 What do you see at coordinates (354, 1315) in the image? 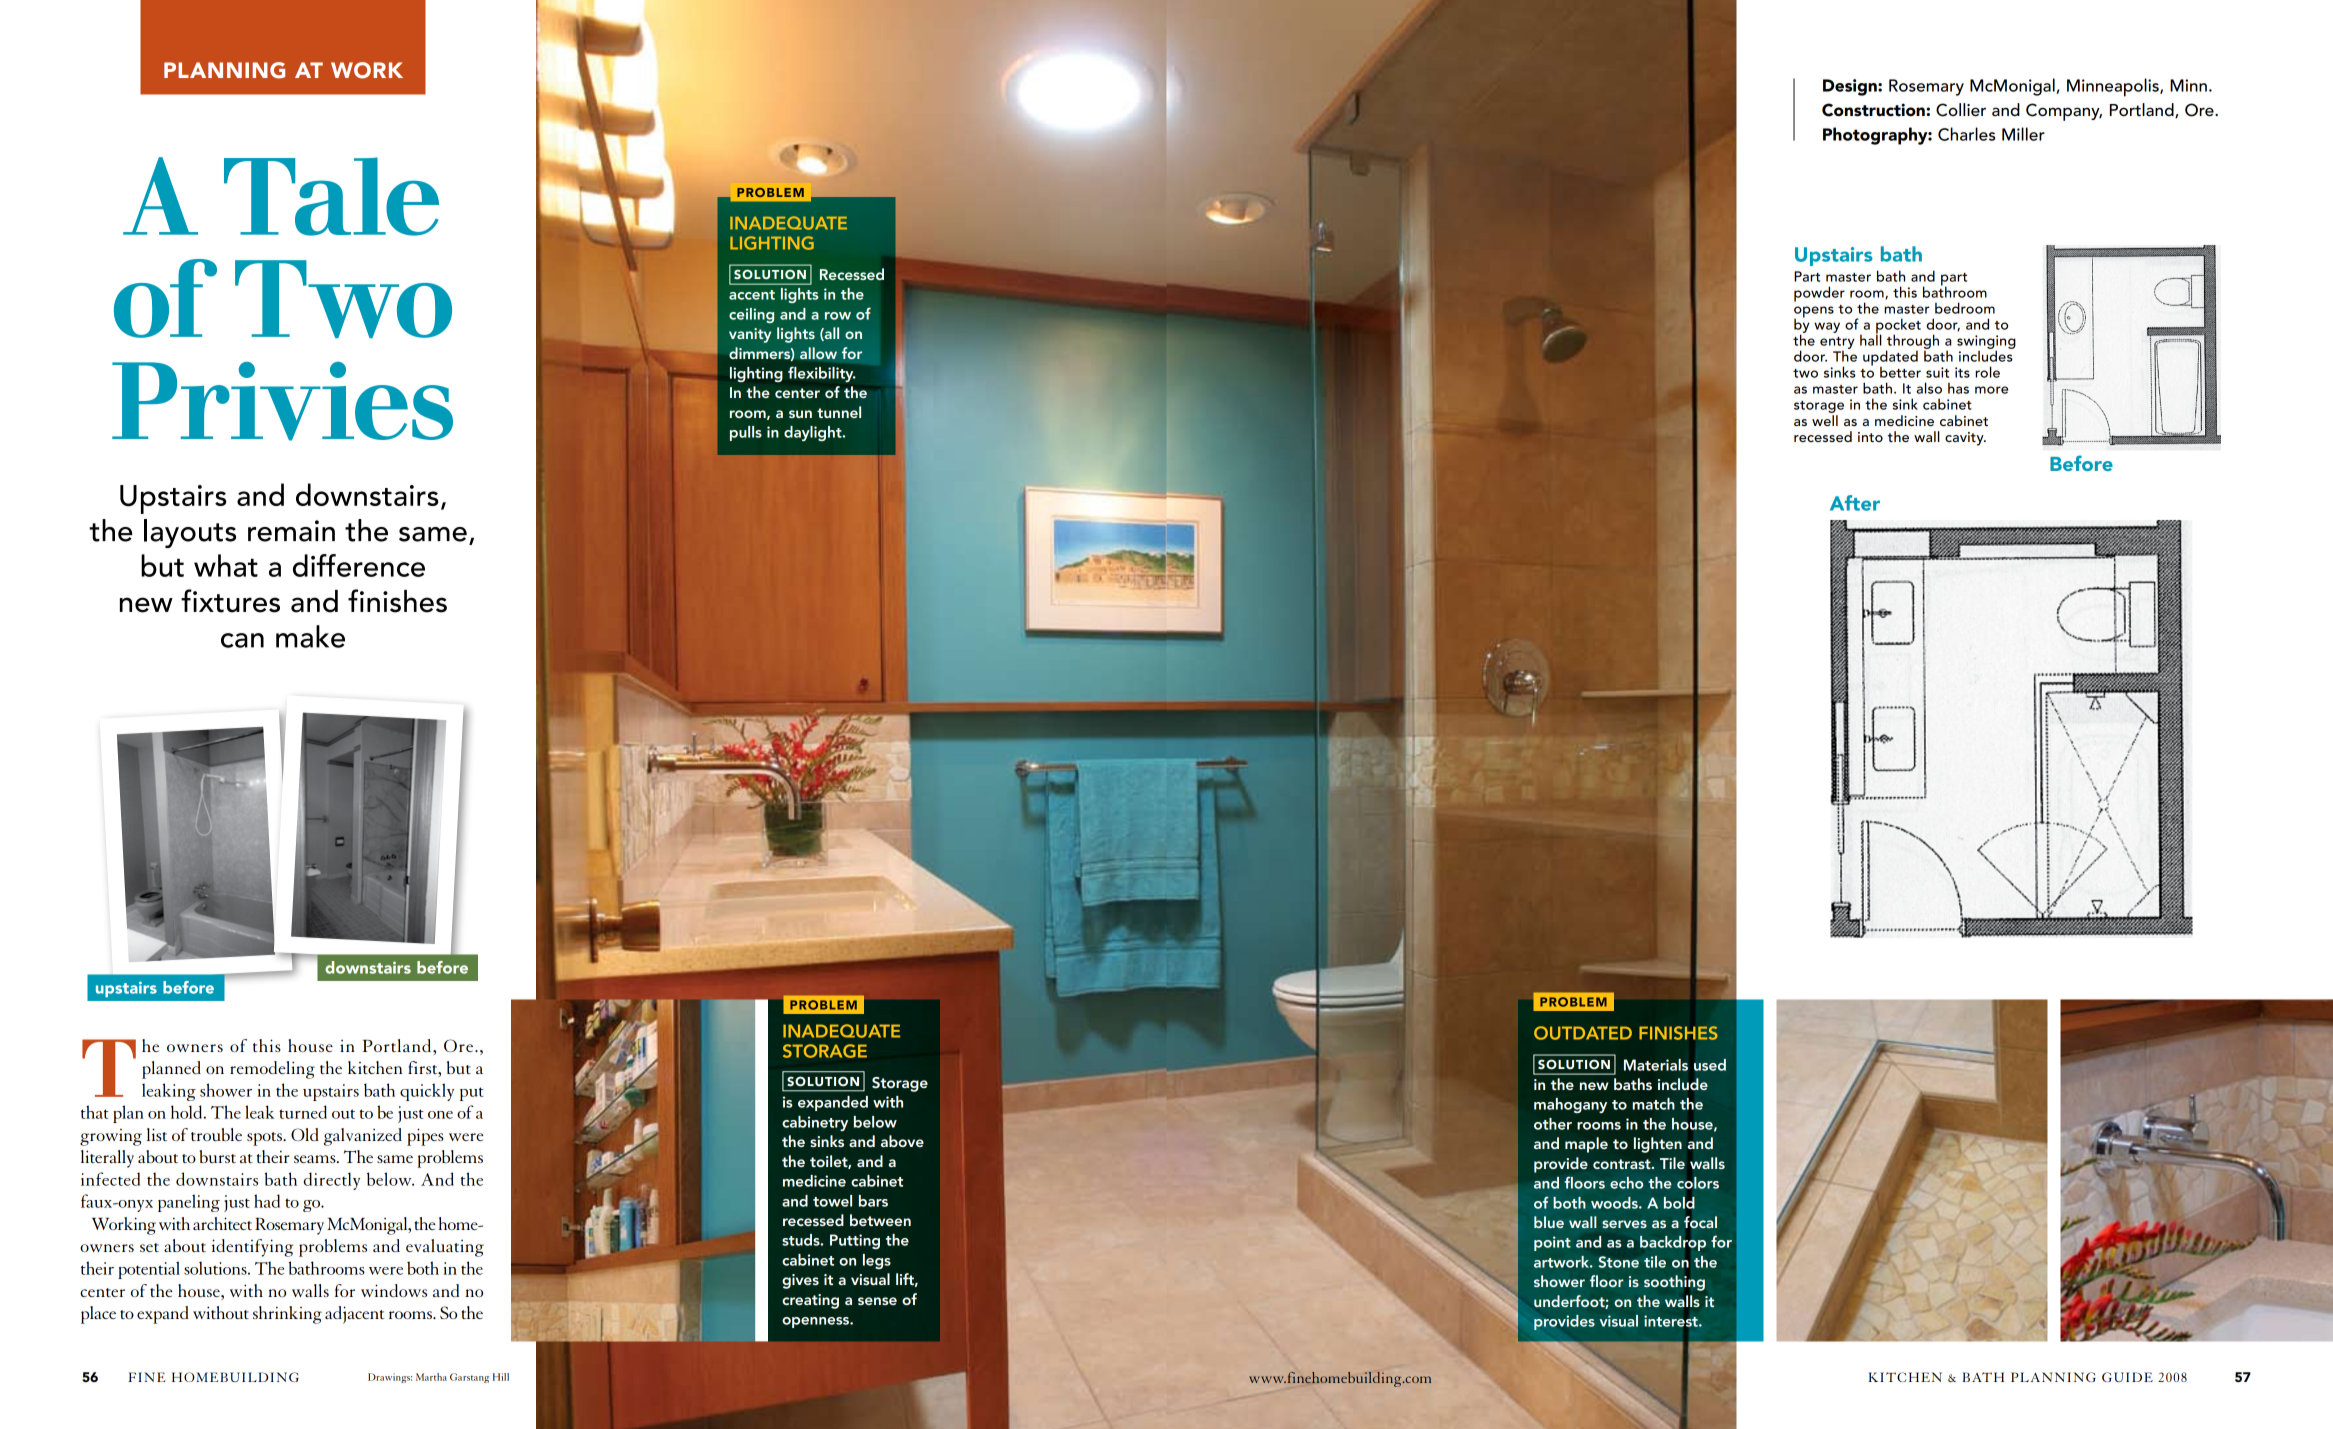
I see `adjacent` at bounding box center [354, 1315].
